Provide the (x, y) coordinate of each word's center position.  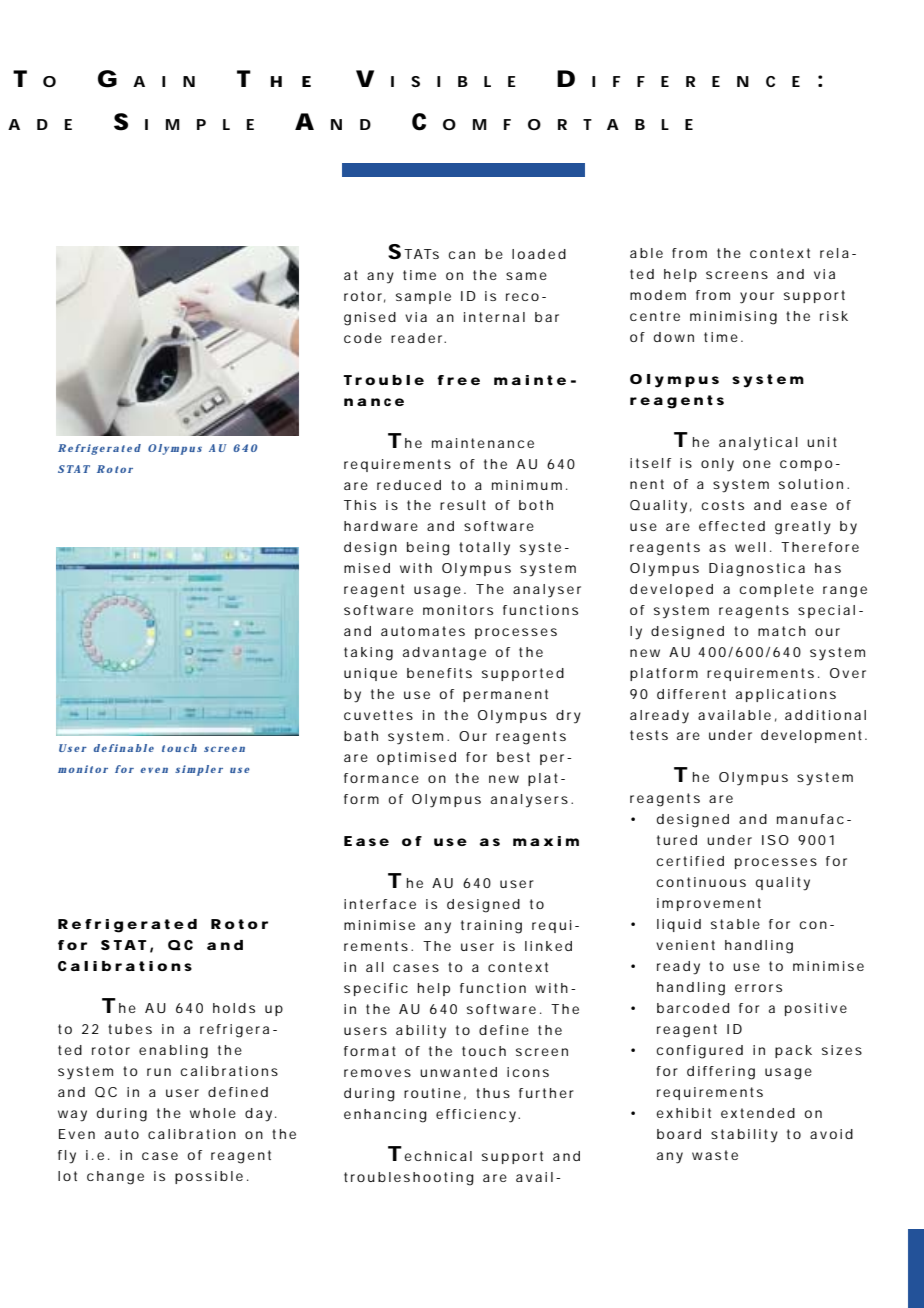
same (526, 276)
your (757, 298)
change (115, 1178)
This (360, 505)
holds (234, 1008)
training (491, 927)
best (513, 757)
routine (432, 1093)
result (463, 505)
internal (494, 317)
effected (732, 526)
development (813, 736)
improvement (709, 904)
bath (361, 736)
